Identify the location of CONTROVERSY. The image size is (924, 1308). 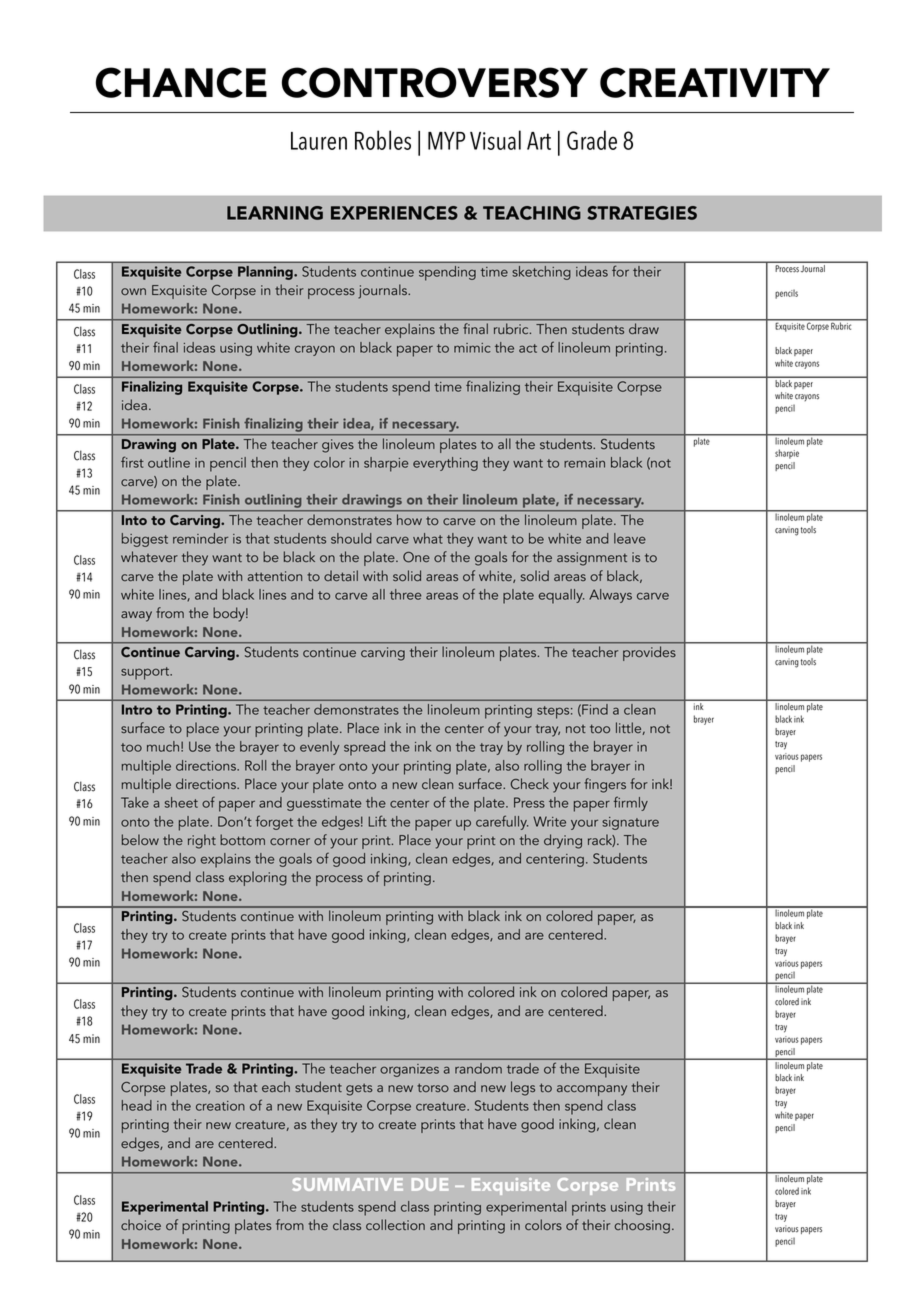
(435, 82).
